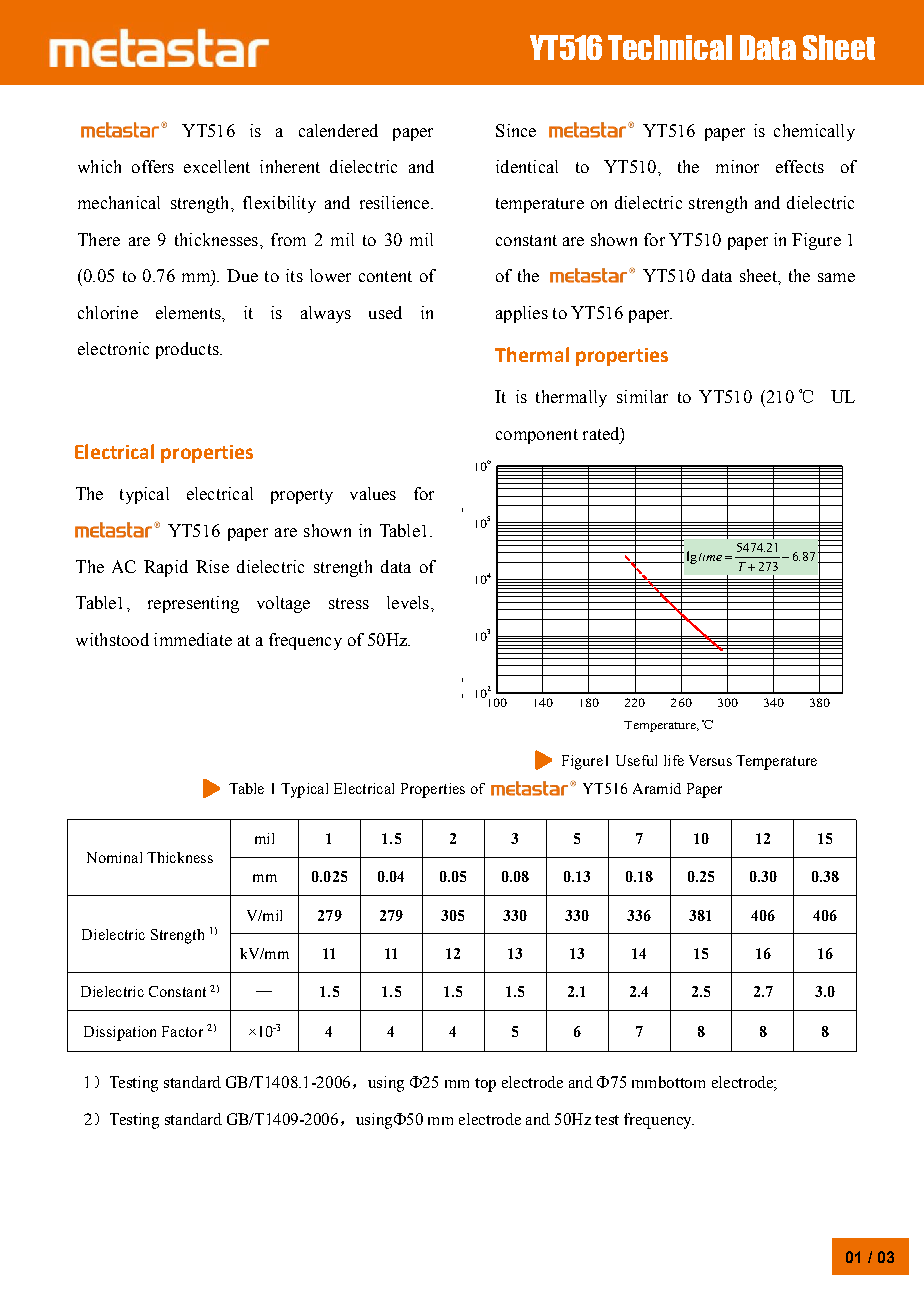  What do you see at coordinates (602, 434) in the image?
I see `rated` at bounding box center [602, 434].
